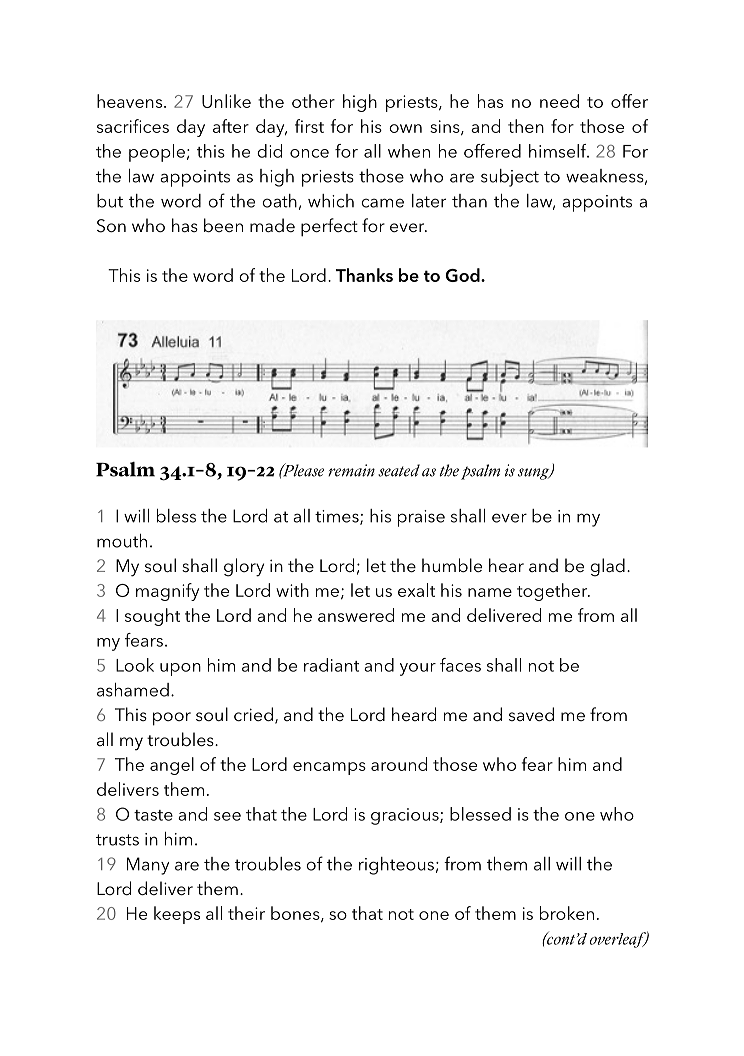 Image resolution: width=744 pixels, height=1056 pixels. What do you see at coordinates (329, 227) in the document?
I see `perfect` at bounding box center [329, 227].
